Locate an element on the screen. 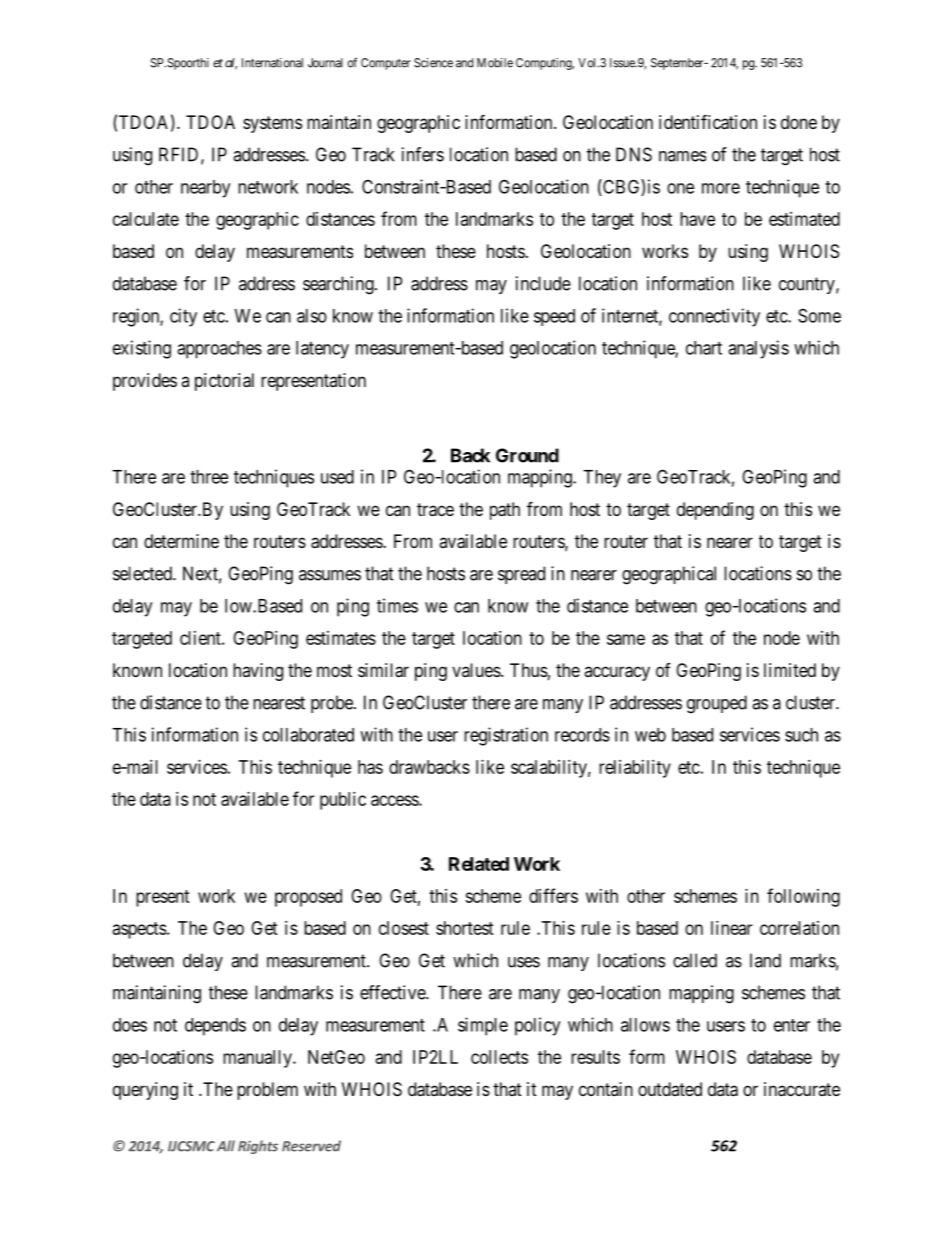 Image resolution: width=952 pixels, height=1233 pixels. depending is located at coordinates (715, 511).
